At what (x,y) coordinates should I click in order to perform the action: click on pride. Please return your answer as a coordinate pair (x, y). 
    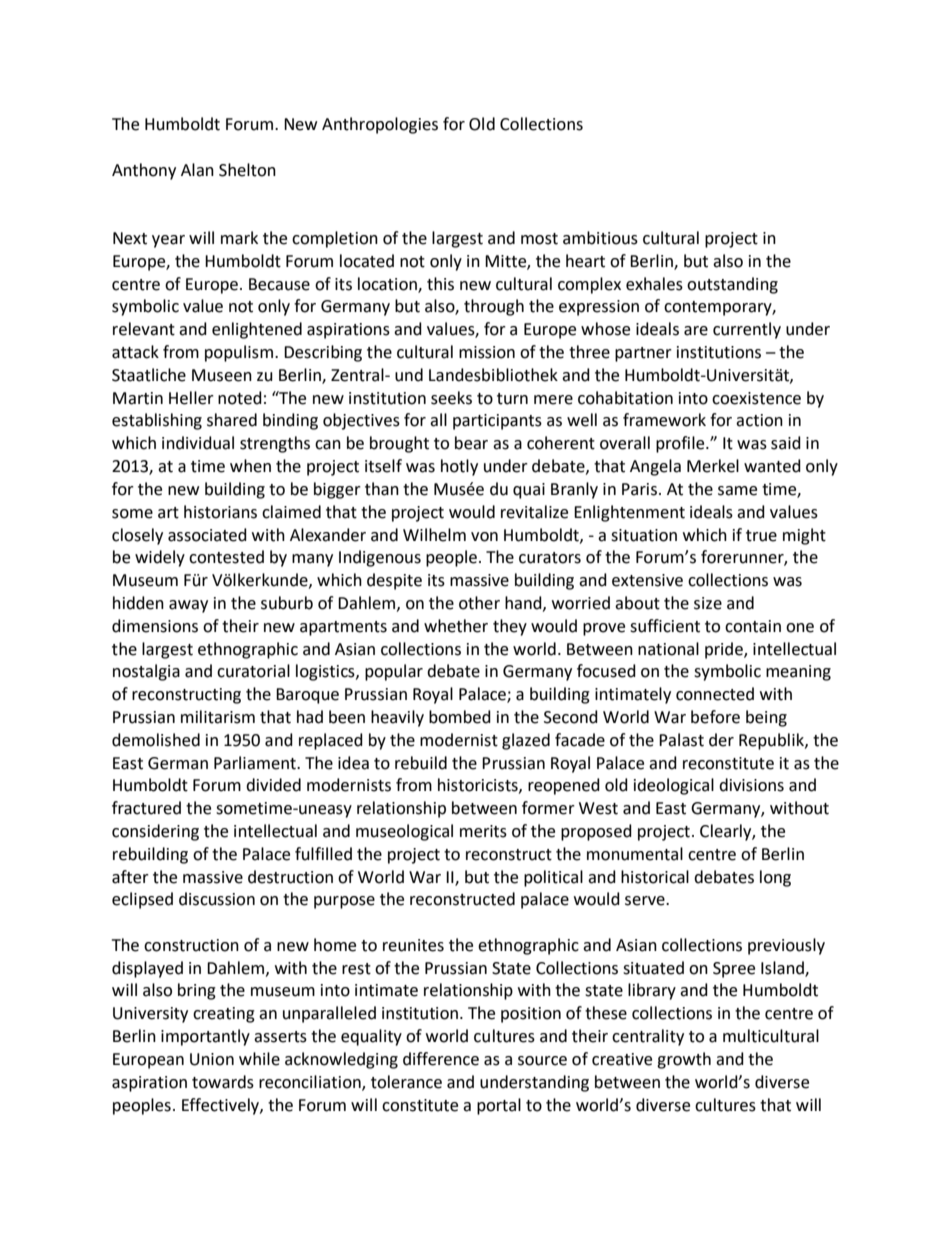
    Looking at the image, I should click on (725, 650).
